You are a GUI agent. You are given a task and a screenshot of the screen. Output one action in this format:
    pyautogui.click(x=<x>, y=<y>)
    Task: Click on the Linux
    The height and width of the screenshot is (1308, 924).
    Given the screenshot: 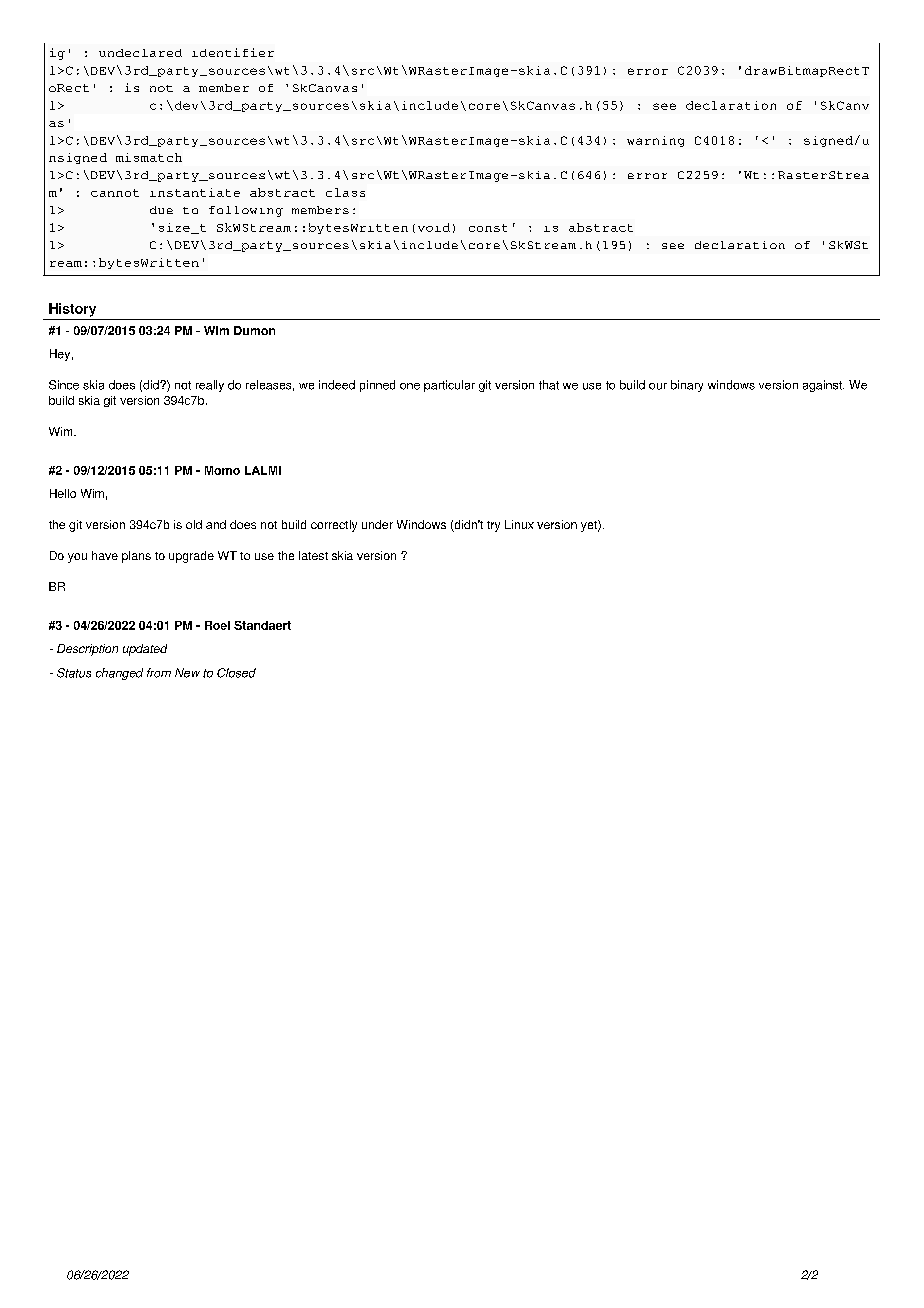 What is the action you would take?
    pyautogui.click(x=519, y=524)
